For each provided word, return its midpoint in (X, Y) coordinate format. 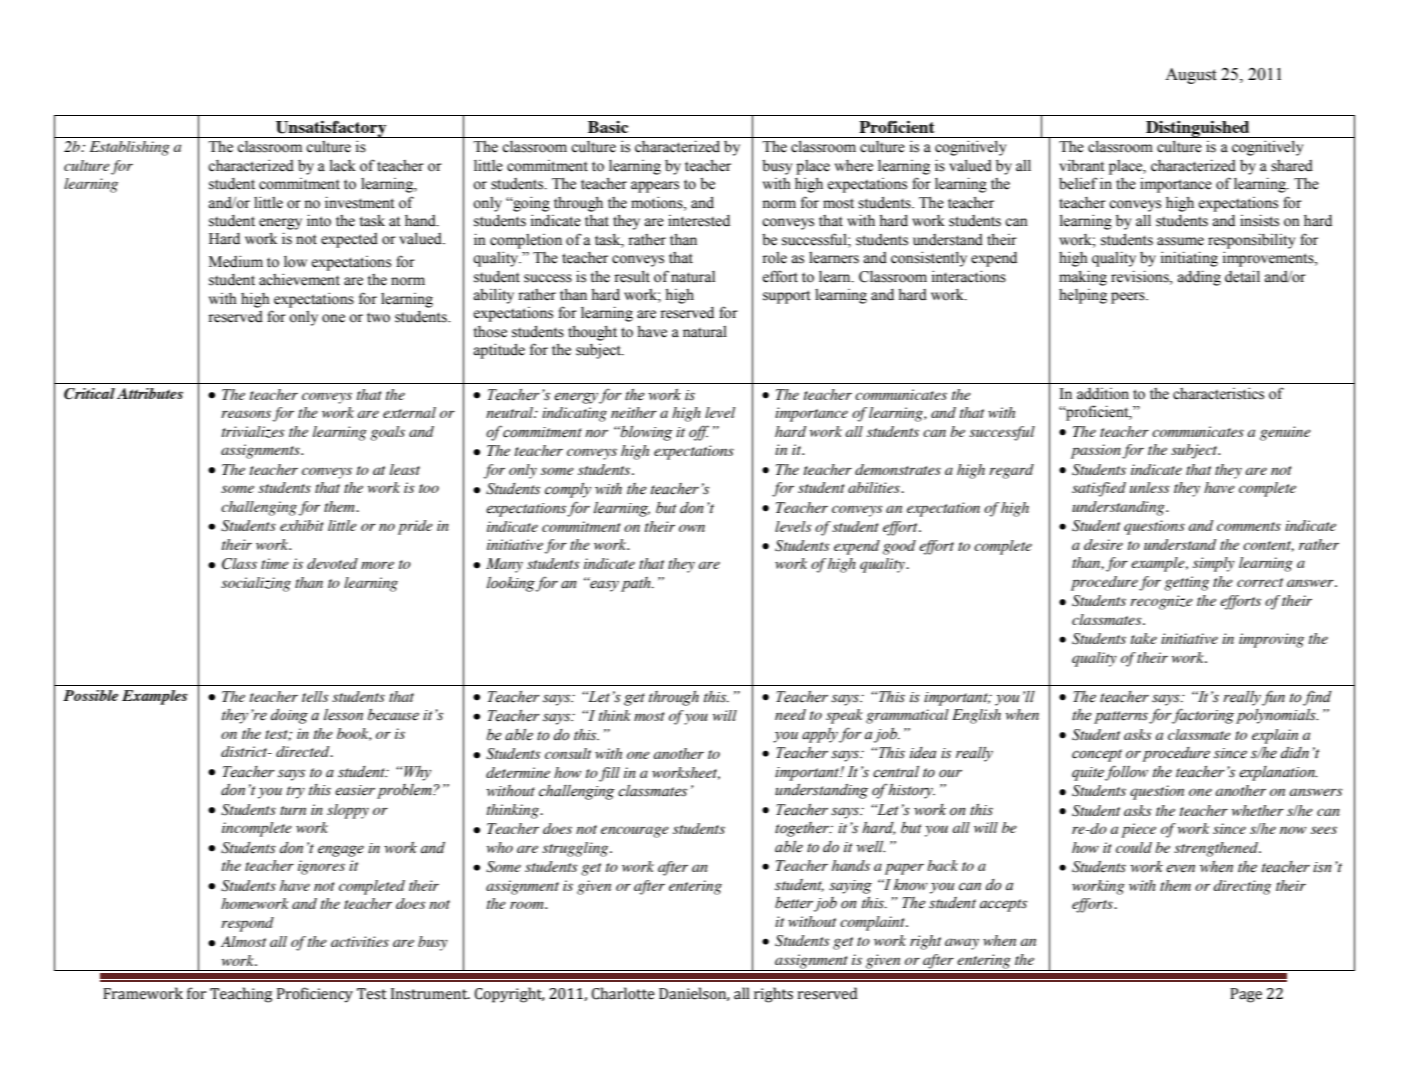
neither (634, 412)
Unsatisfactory (331, 129)
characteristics (1218, 393)
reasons (246, 414)
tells (315, 696)
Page (1246, 995)
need (790, 714)
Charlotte (623, 993)
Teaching (241, 995)
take (1144, 638)
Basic (608, 127)
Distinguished (1198, 129)
